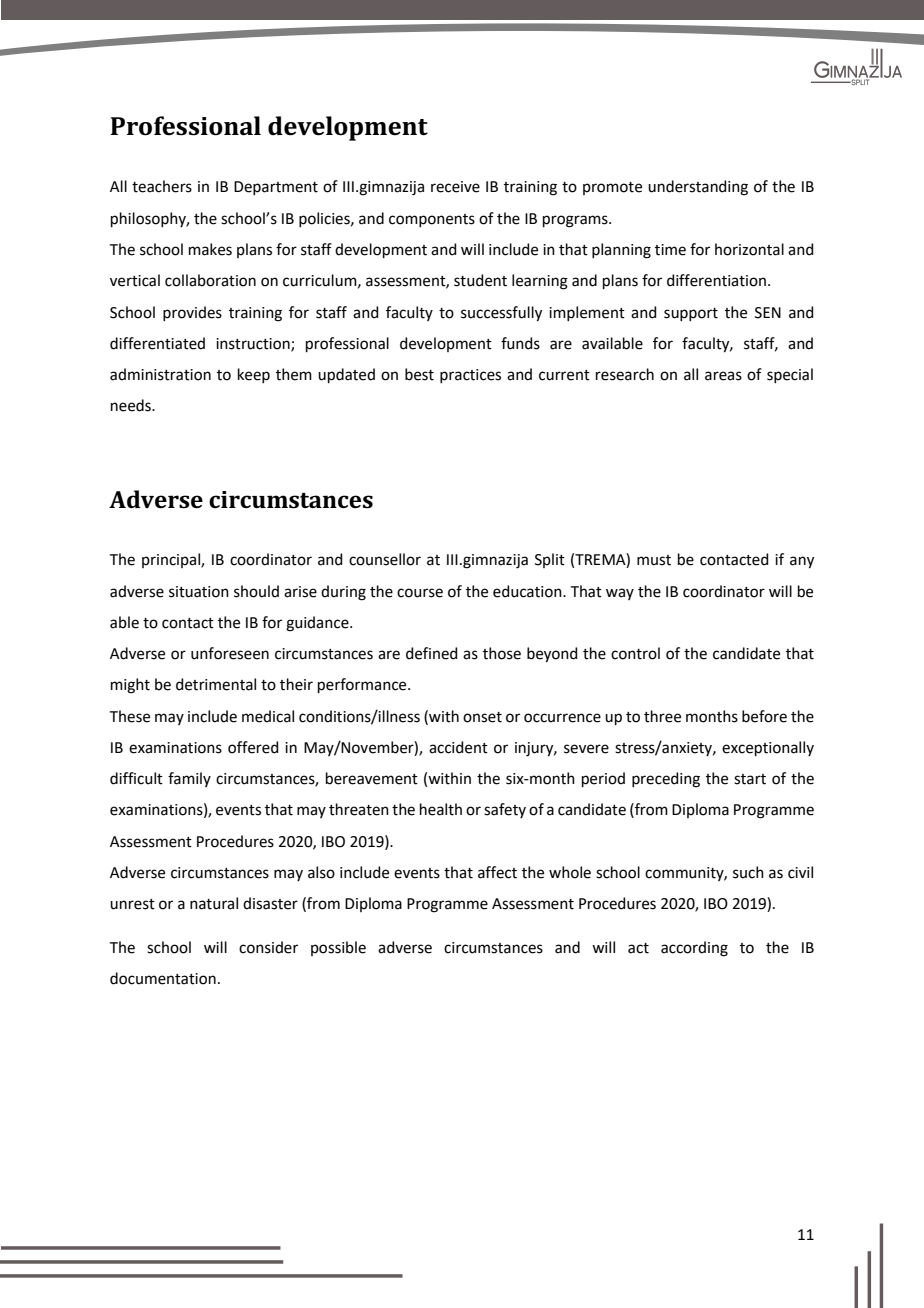  Describe the element at coordinates (694, 949) in the screenshot. I see `according` at that location.
